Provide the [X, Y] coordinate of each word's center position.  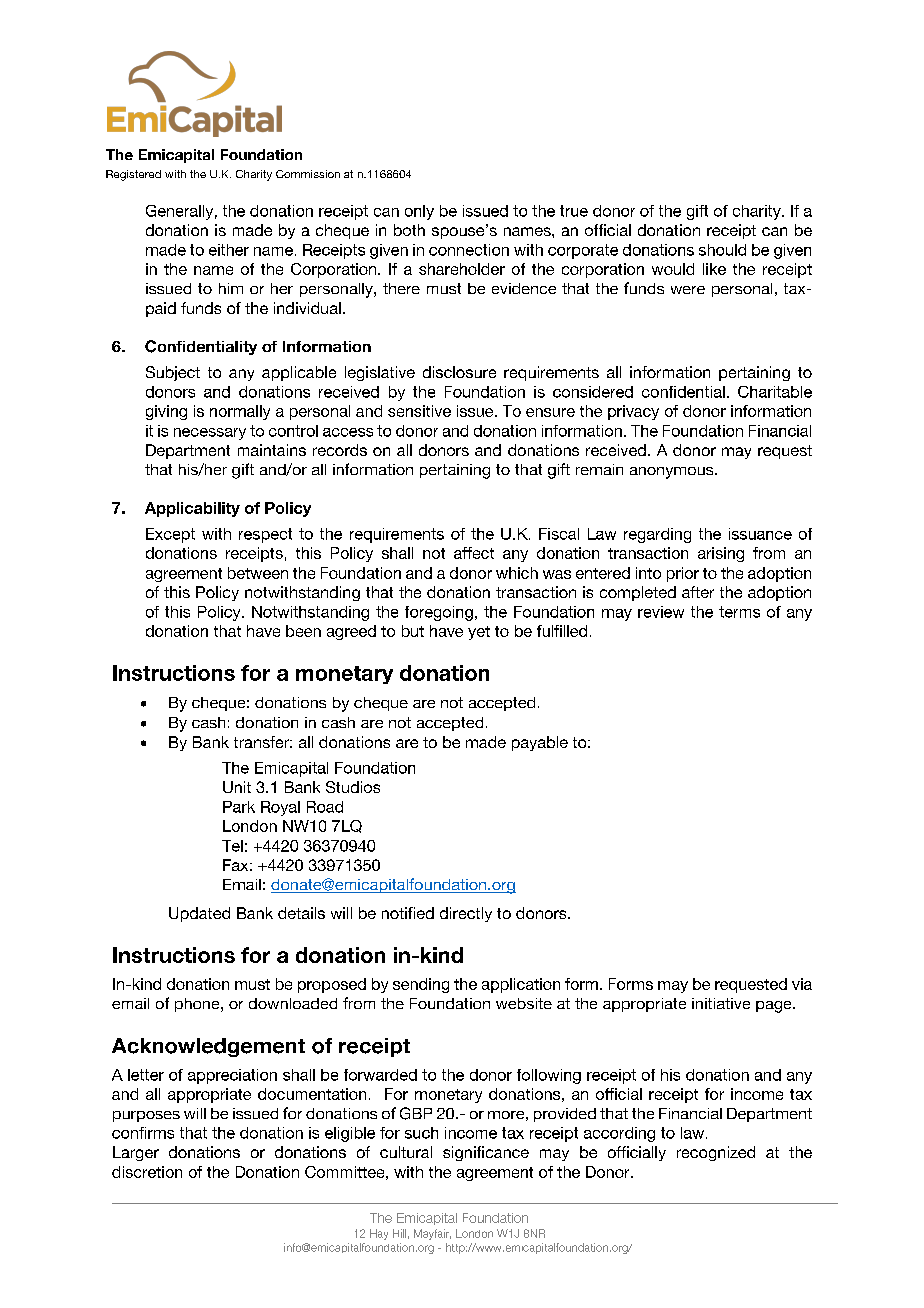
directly [466, 914]
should [722, 250]
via [802, 984]
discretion [147, 1172]
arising [721, 554]
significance [486, 1153]
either [229, 250]
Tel [232, 846]
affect [474, 553]
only [419, 212]
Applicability [192, 509]
